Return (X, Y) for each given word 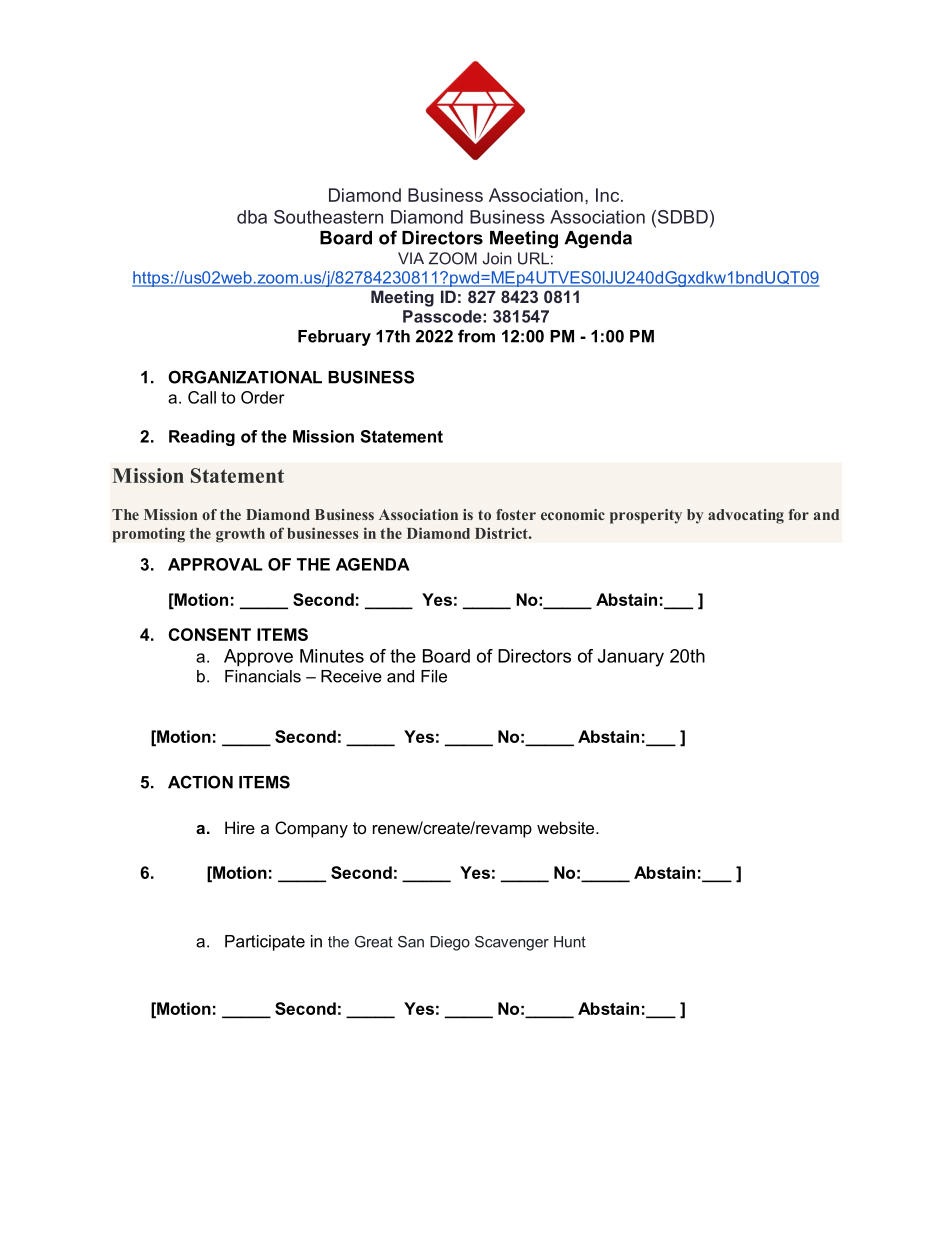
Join (497, 258)
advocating (746, 516)
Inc (609, 195)
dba (252, 217)
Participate (265, 943)
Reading (202, 438)
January (631, 658)
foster (516, 514)
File (434, 676)
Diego (450, 943)
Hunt (570, 942)
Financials (263, 676)
